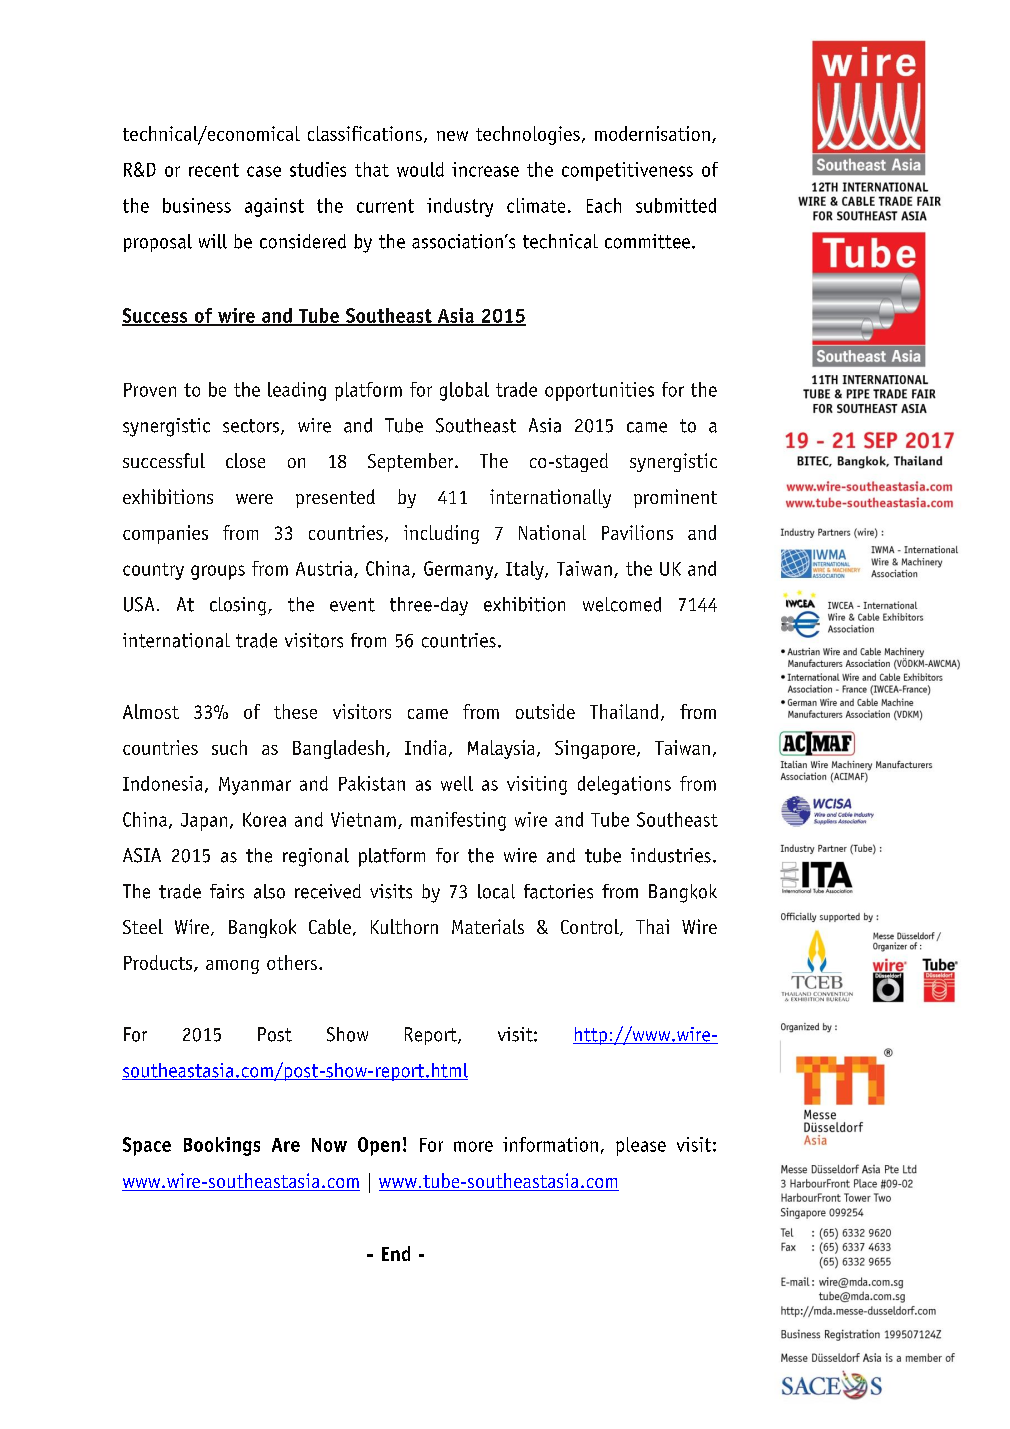  What do you see at coordinates (596, 749) in the screenshot?
I see `Singapore` at bounding box center [596, 749].
